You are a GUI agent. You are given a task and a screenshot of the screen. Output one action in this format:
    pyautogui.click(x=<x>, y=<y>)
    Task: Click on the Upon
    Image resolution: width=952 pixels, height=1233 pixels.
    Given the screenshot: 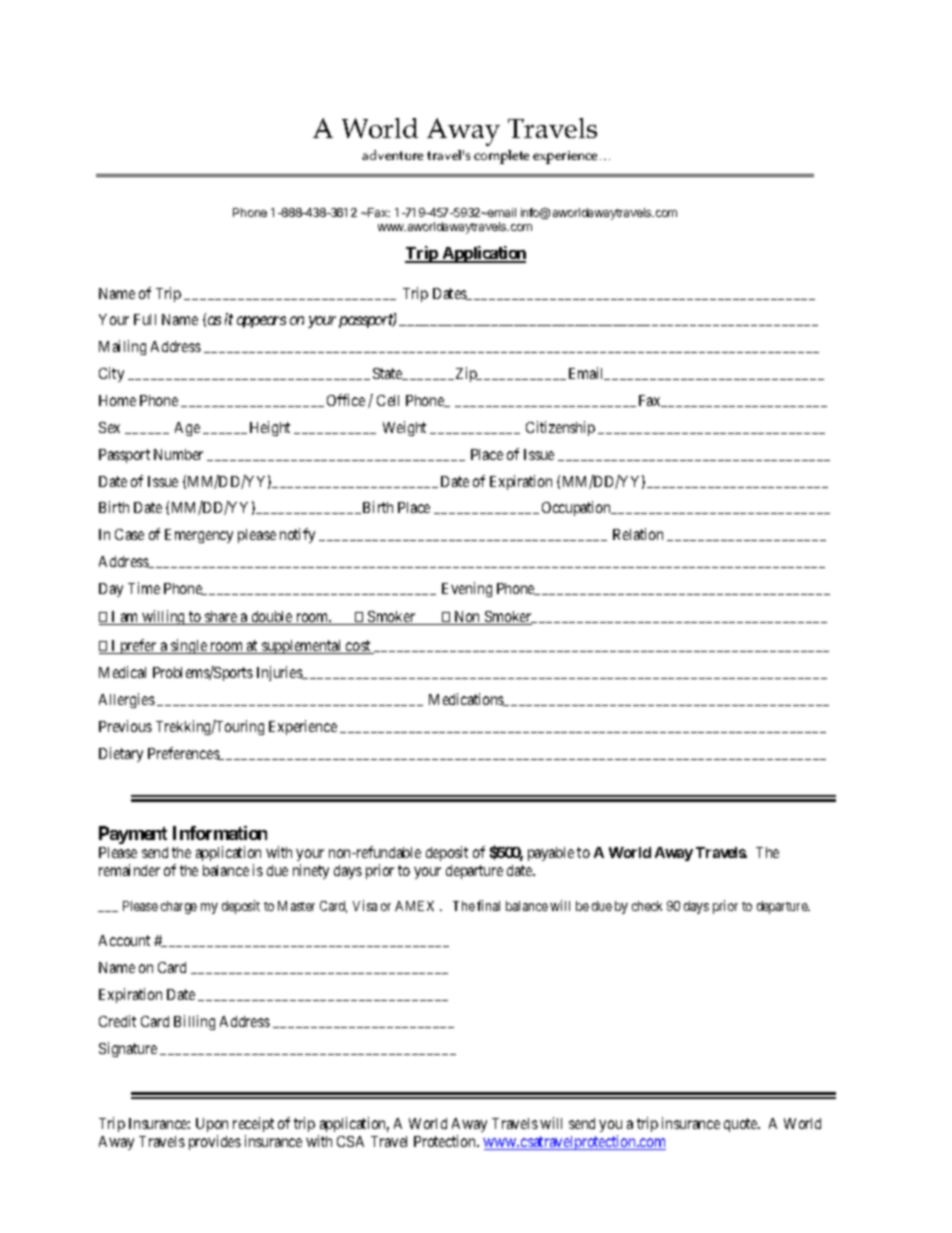 What is the action you would take?
    pyautogui.click(x=212, y=1127)
